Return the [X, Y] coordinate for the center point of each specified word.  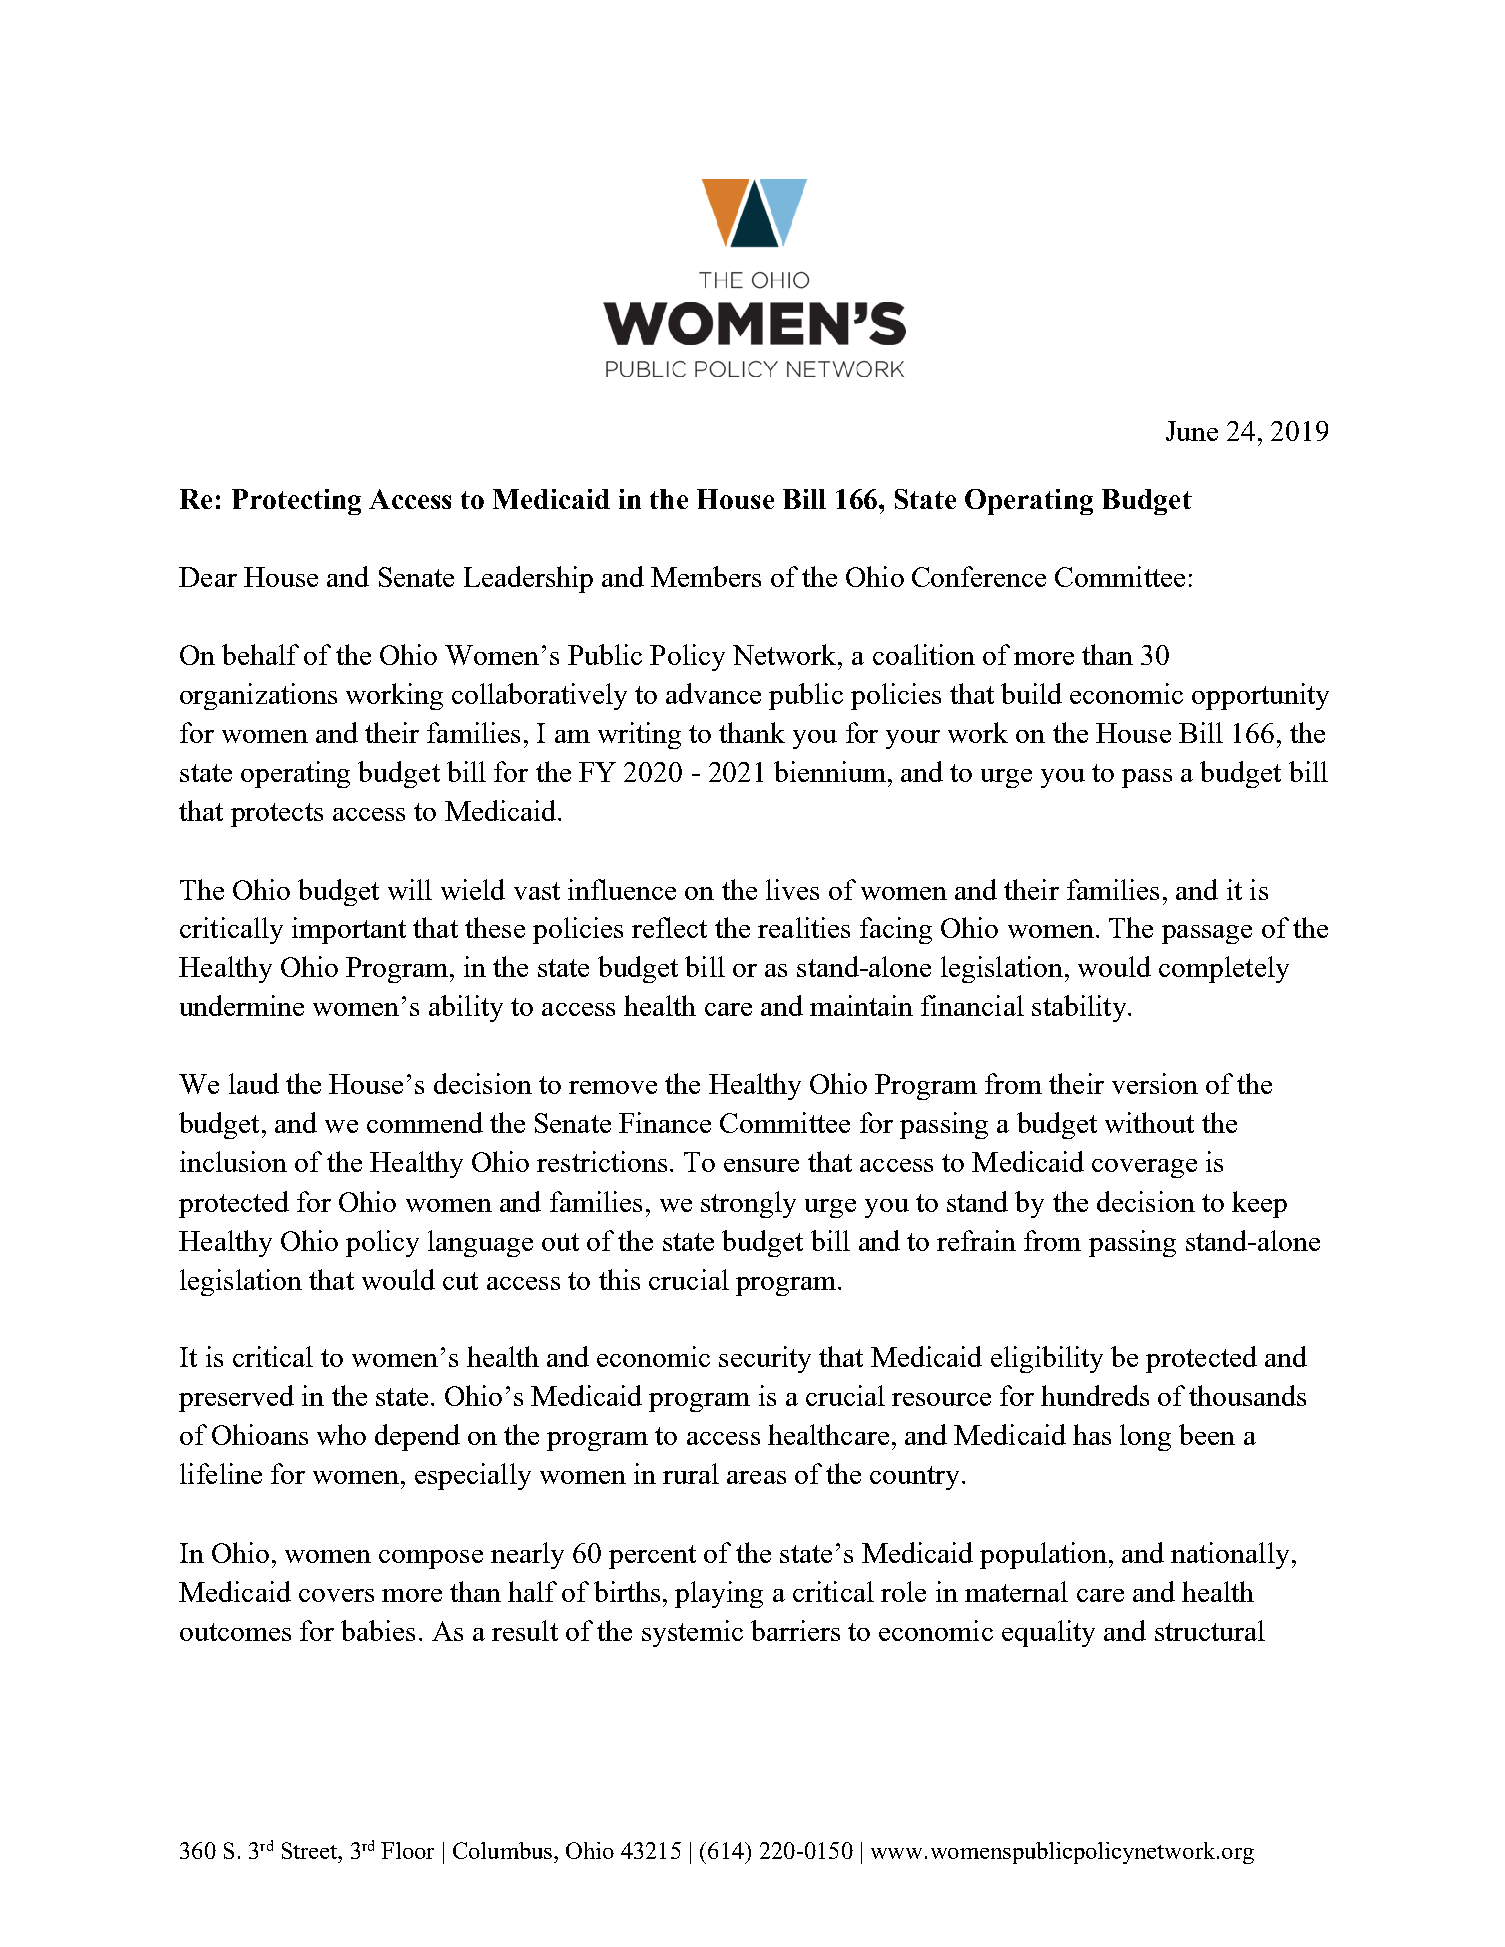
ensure [761, 1165]
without [1149, 1122]
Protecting [296, 502]
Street [311, 1850]
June [1192, 431]
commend [425, 1122]
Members [706, 576]
